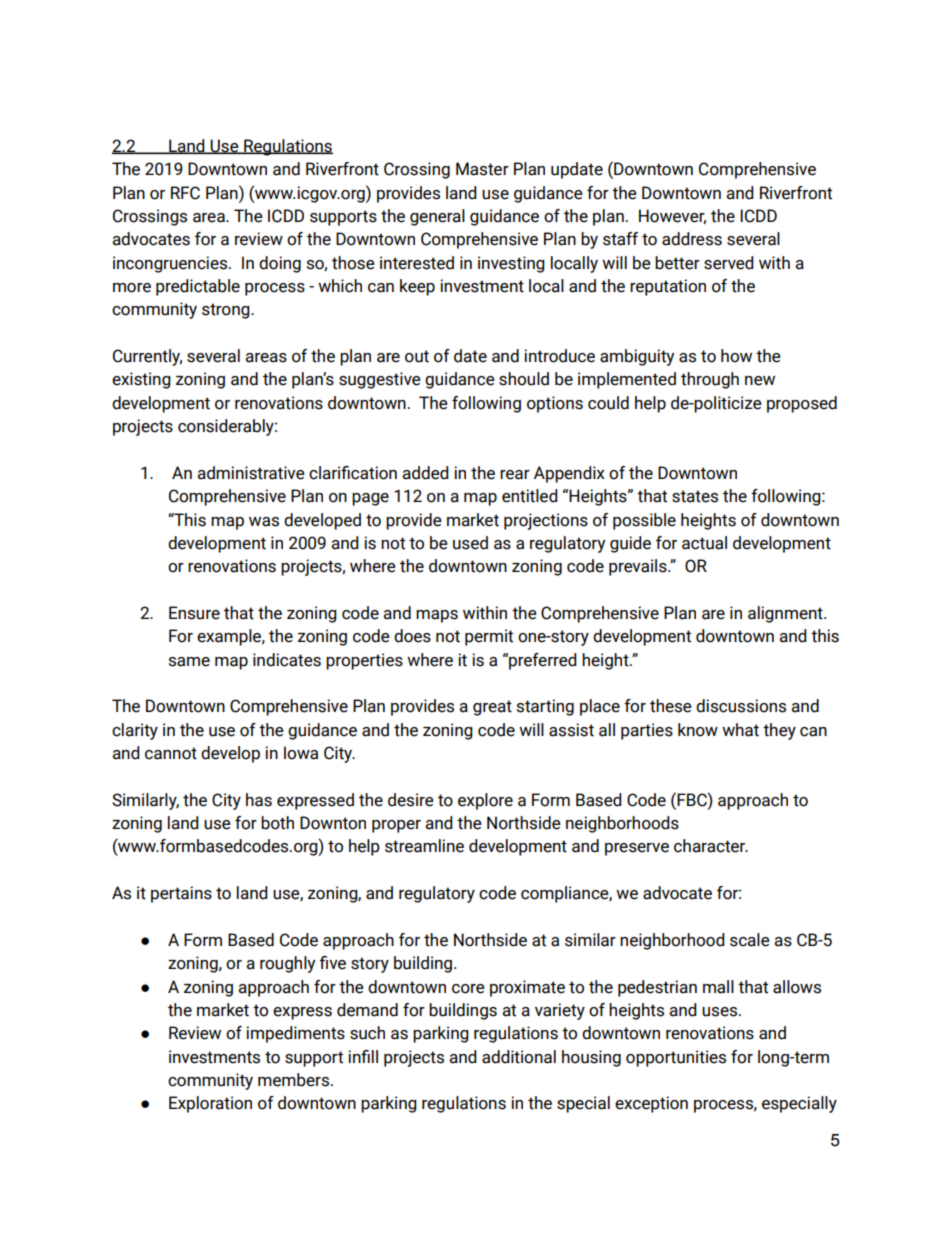 The width and height of the page is (952, 1233). Describe the element at coordinates (786, 614) in the page. I see `alignment` at that location.
